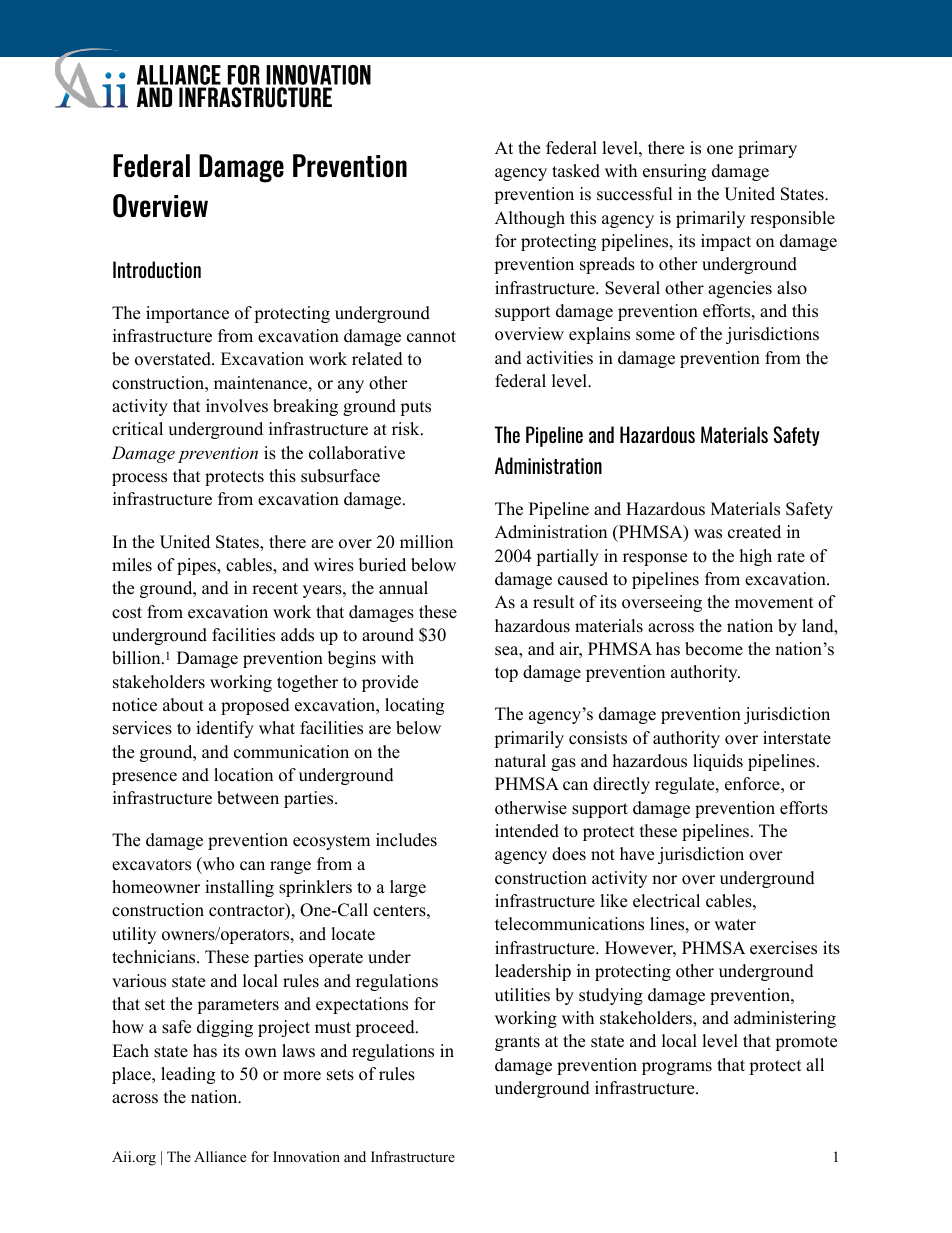 This image has width=952, height=1233. I want to click on billion, so click(137, 658).
